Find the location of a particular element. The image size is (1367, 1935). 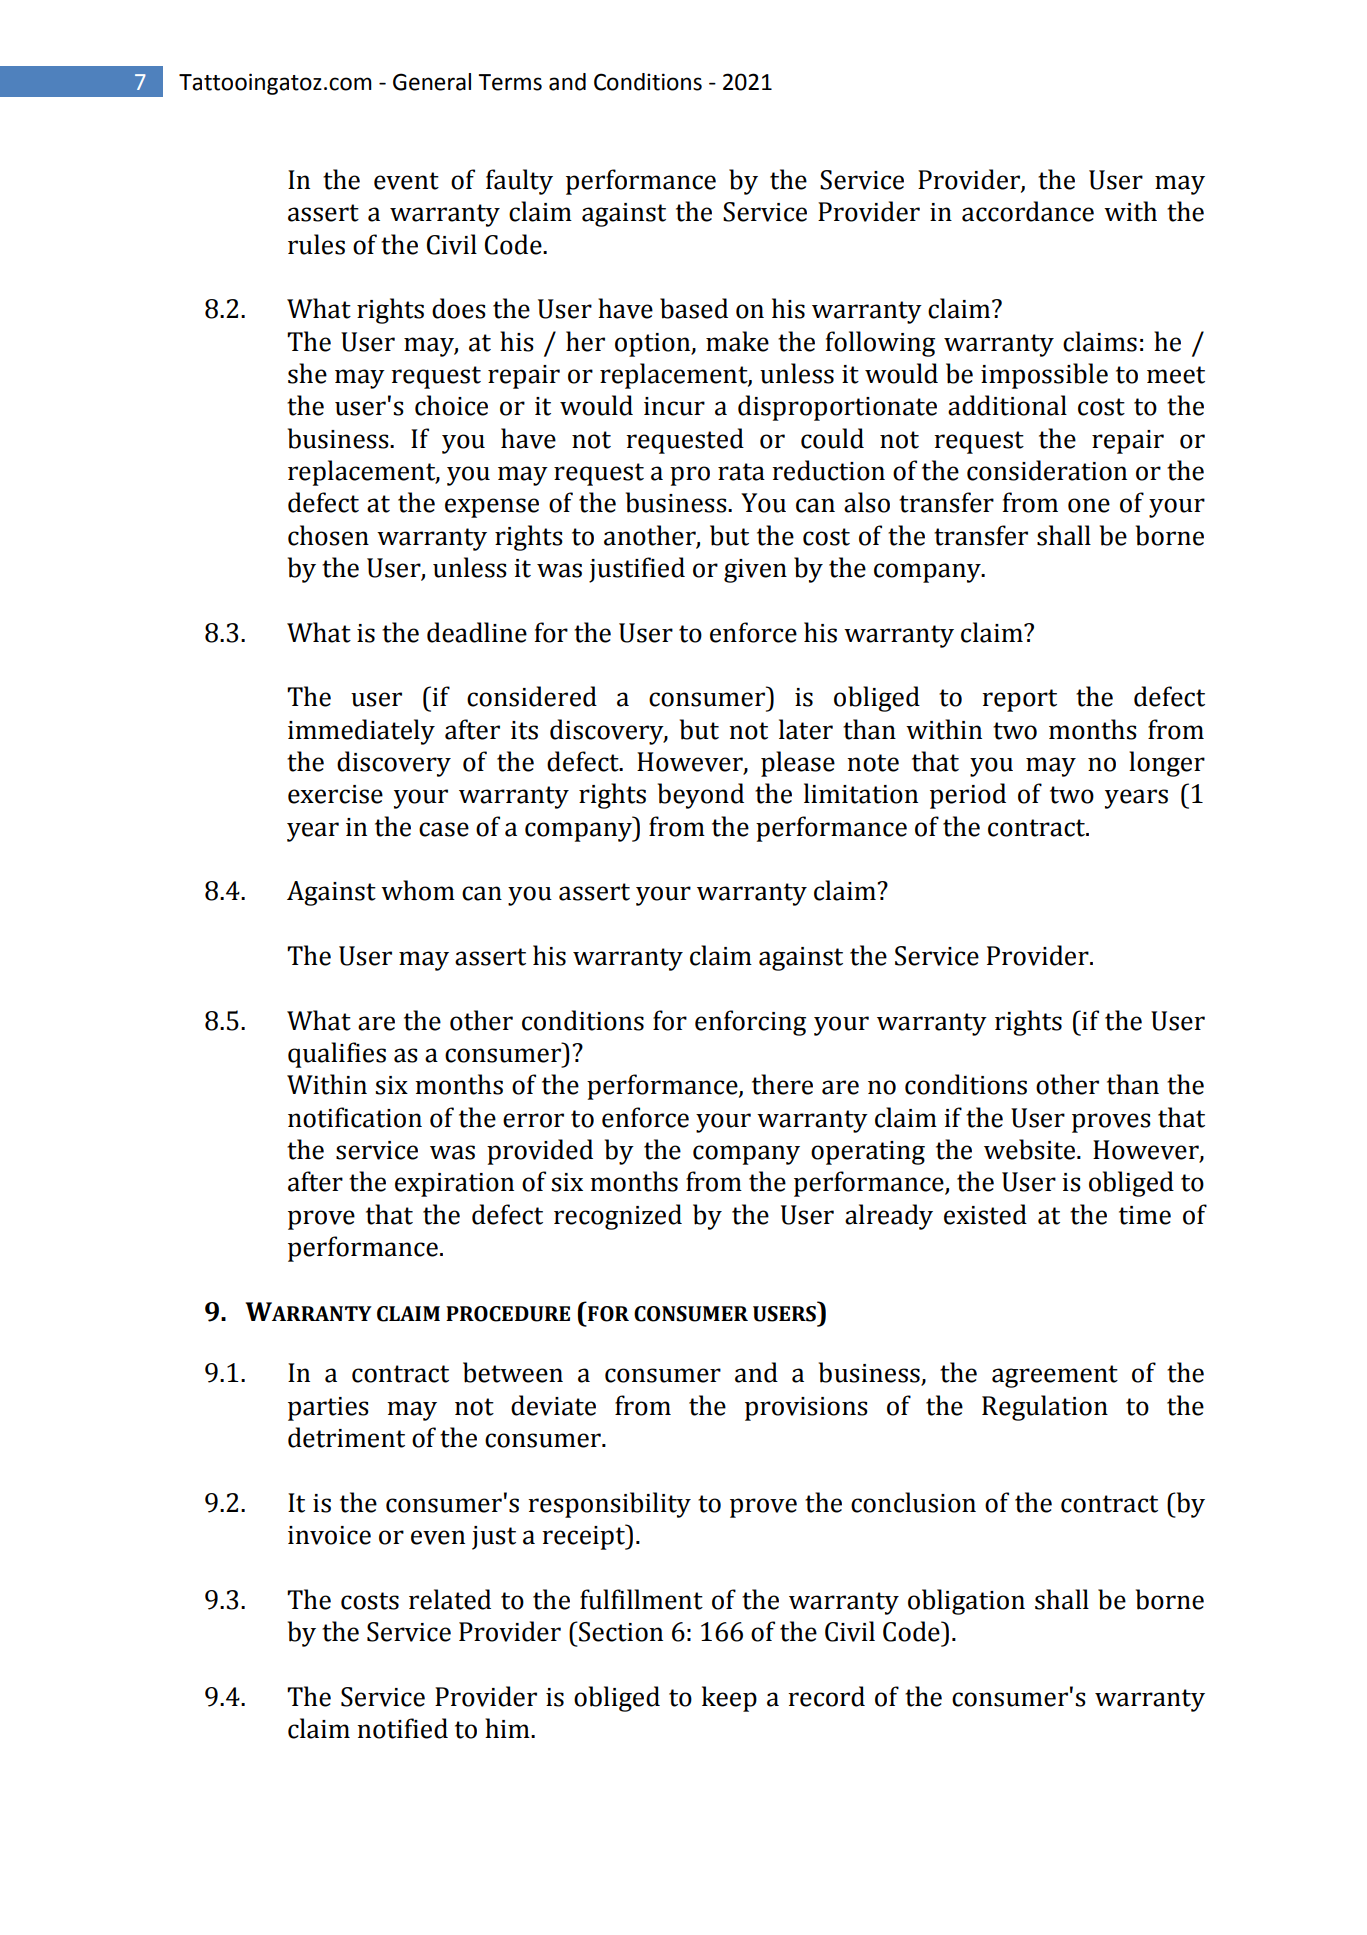

beyond is located at coordinates (701, 796).
